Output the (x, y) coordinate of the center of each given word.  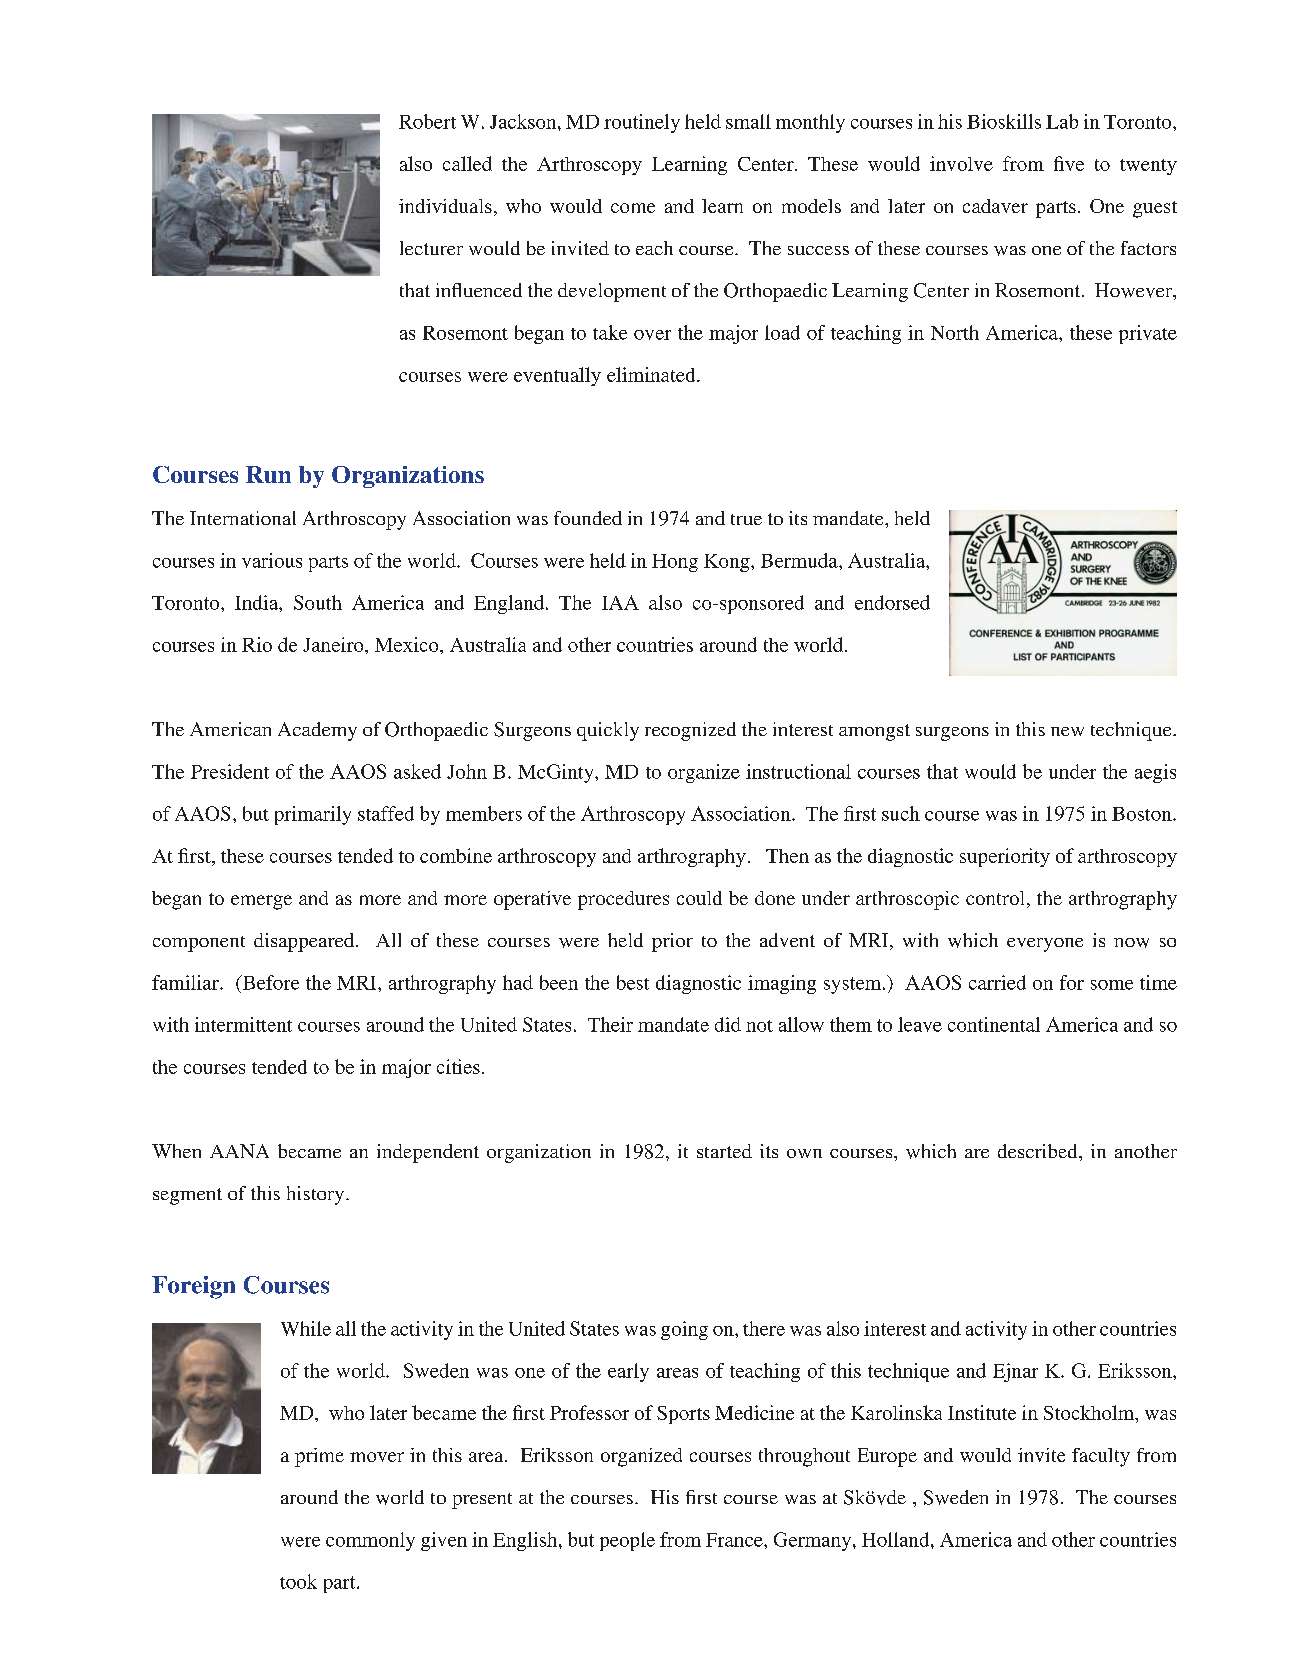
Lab (1062, 121)
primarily (313, 815)
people (627, 1541)
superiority (1005, 857)
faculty (1101, 1457)
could (699, 898)
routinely (642, 123)
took (298, 1581)
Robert (427, 121)
